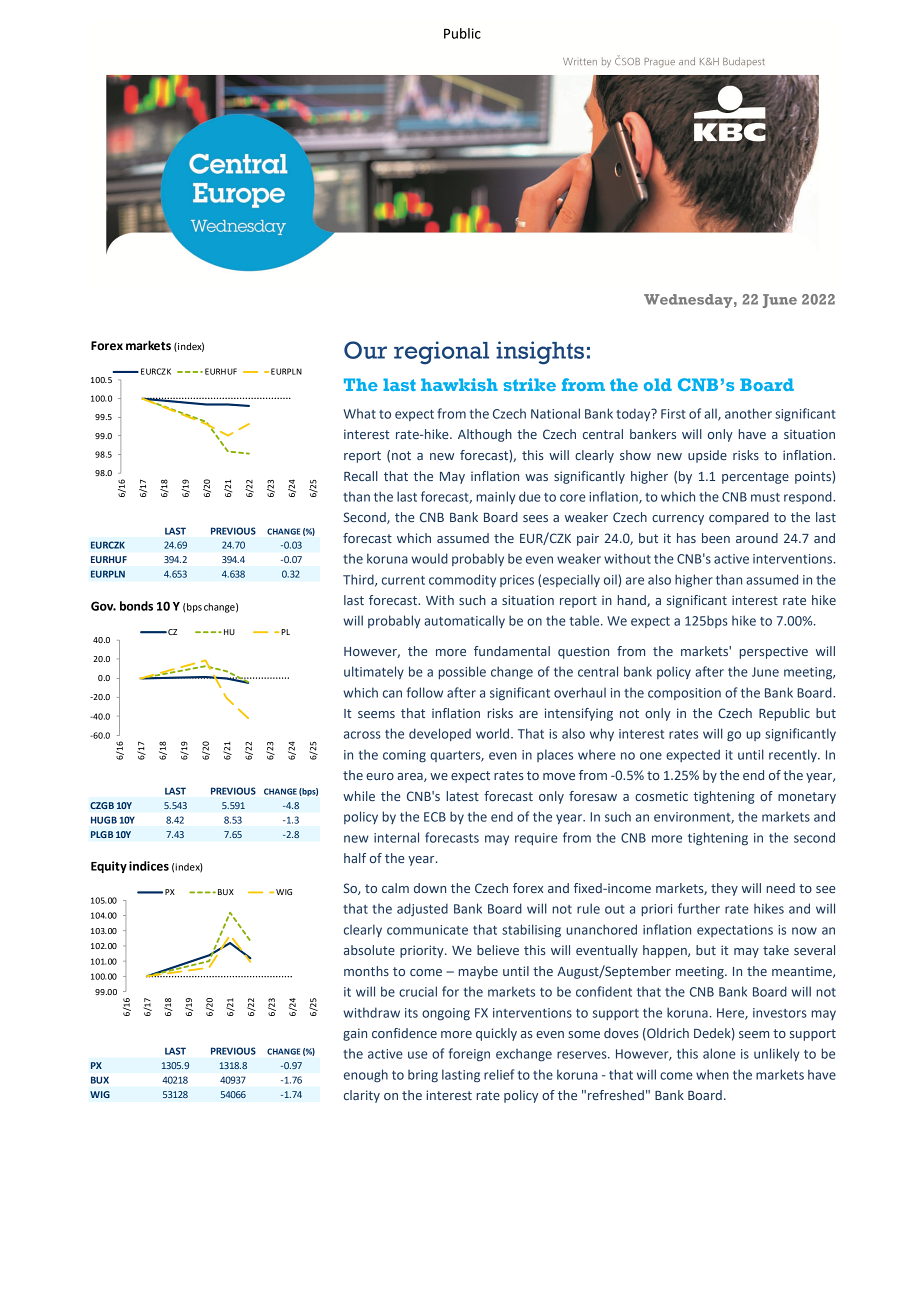 The width and height of the screenshot is (924, 1308). Describe the element at coordinates (365, 350) in the screenshot. I see `Our` at that location.
